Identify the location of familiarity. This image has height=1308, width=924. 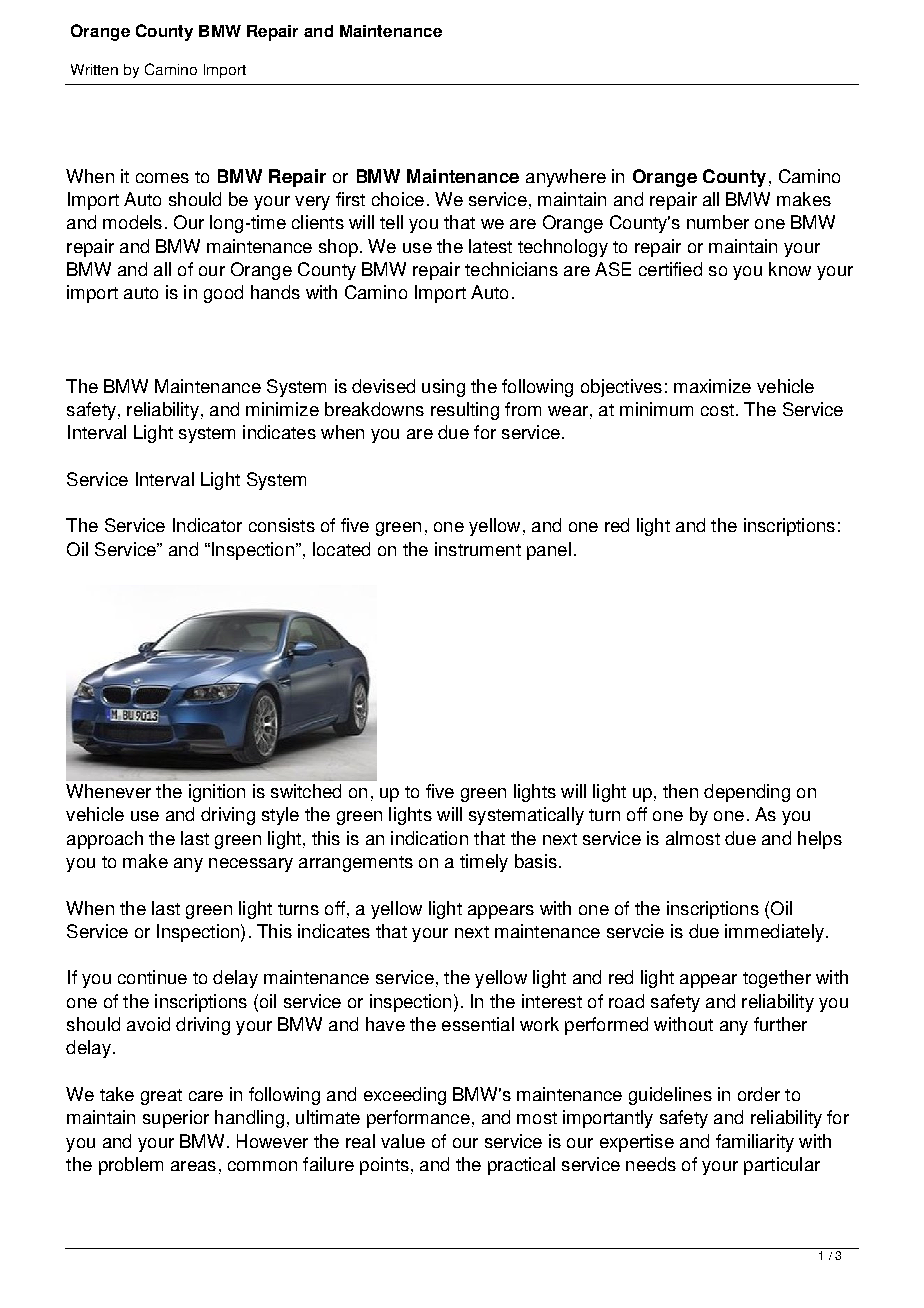
(755, 1143).
